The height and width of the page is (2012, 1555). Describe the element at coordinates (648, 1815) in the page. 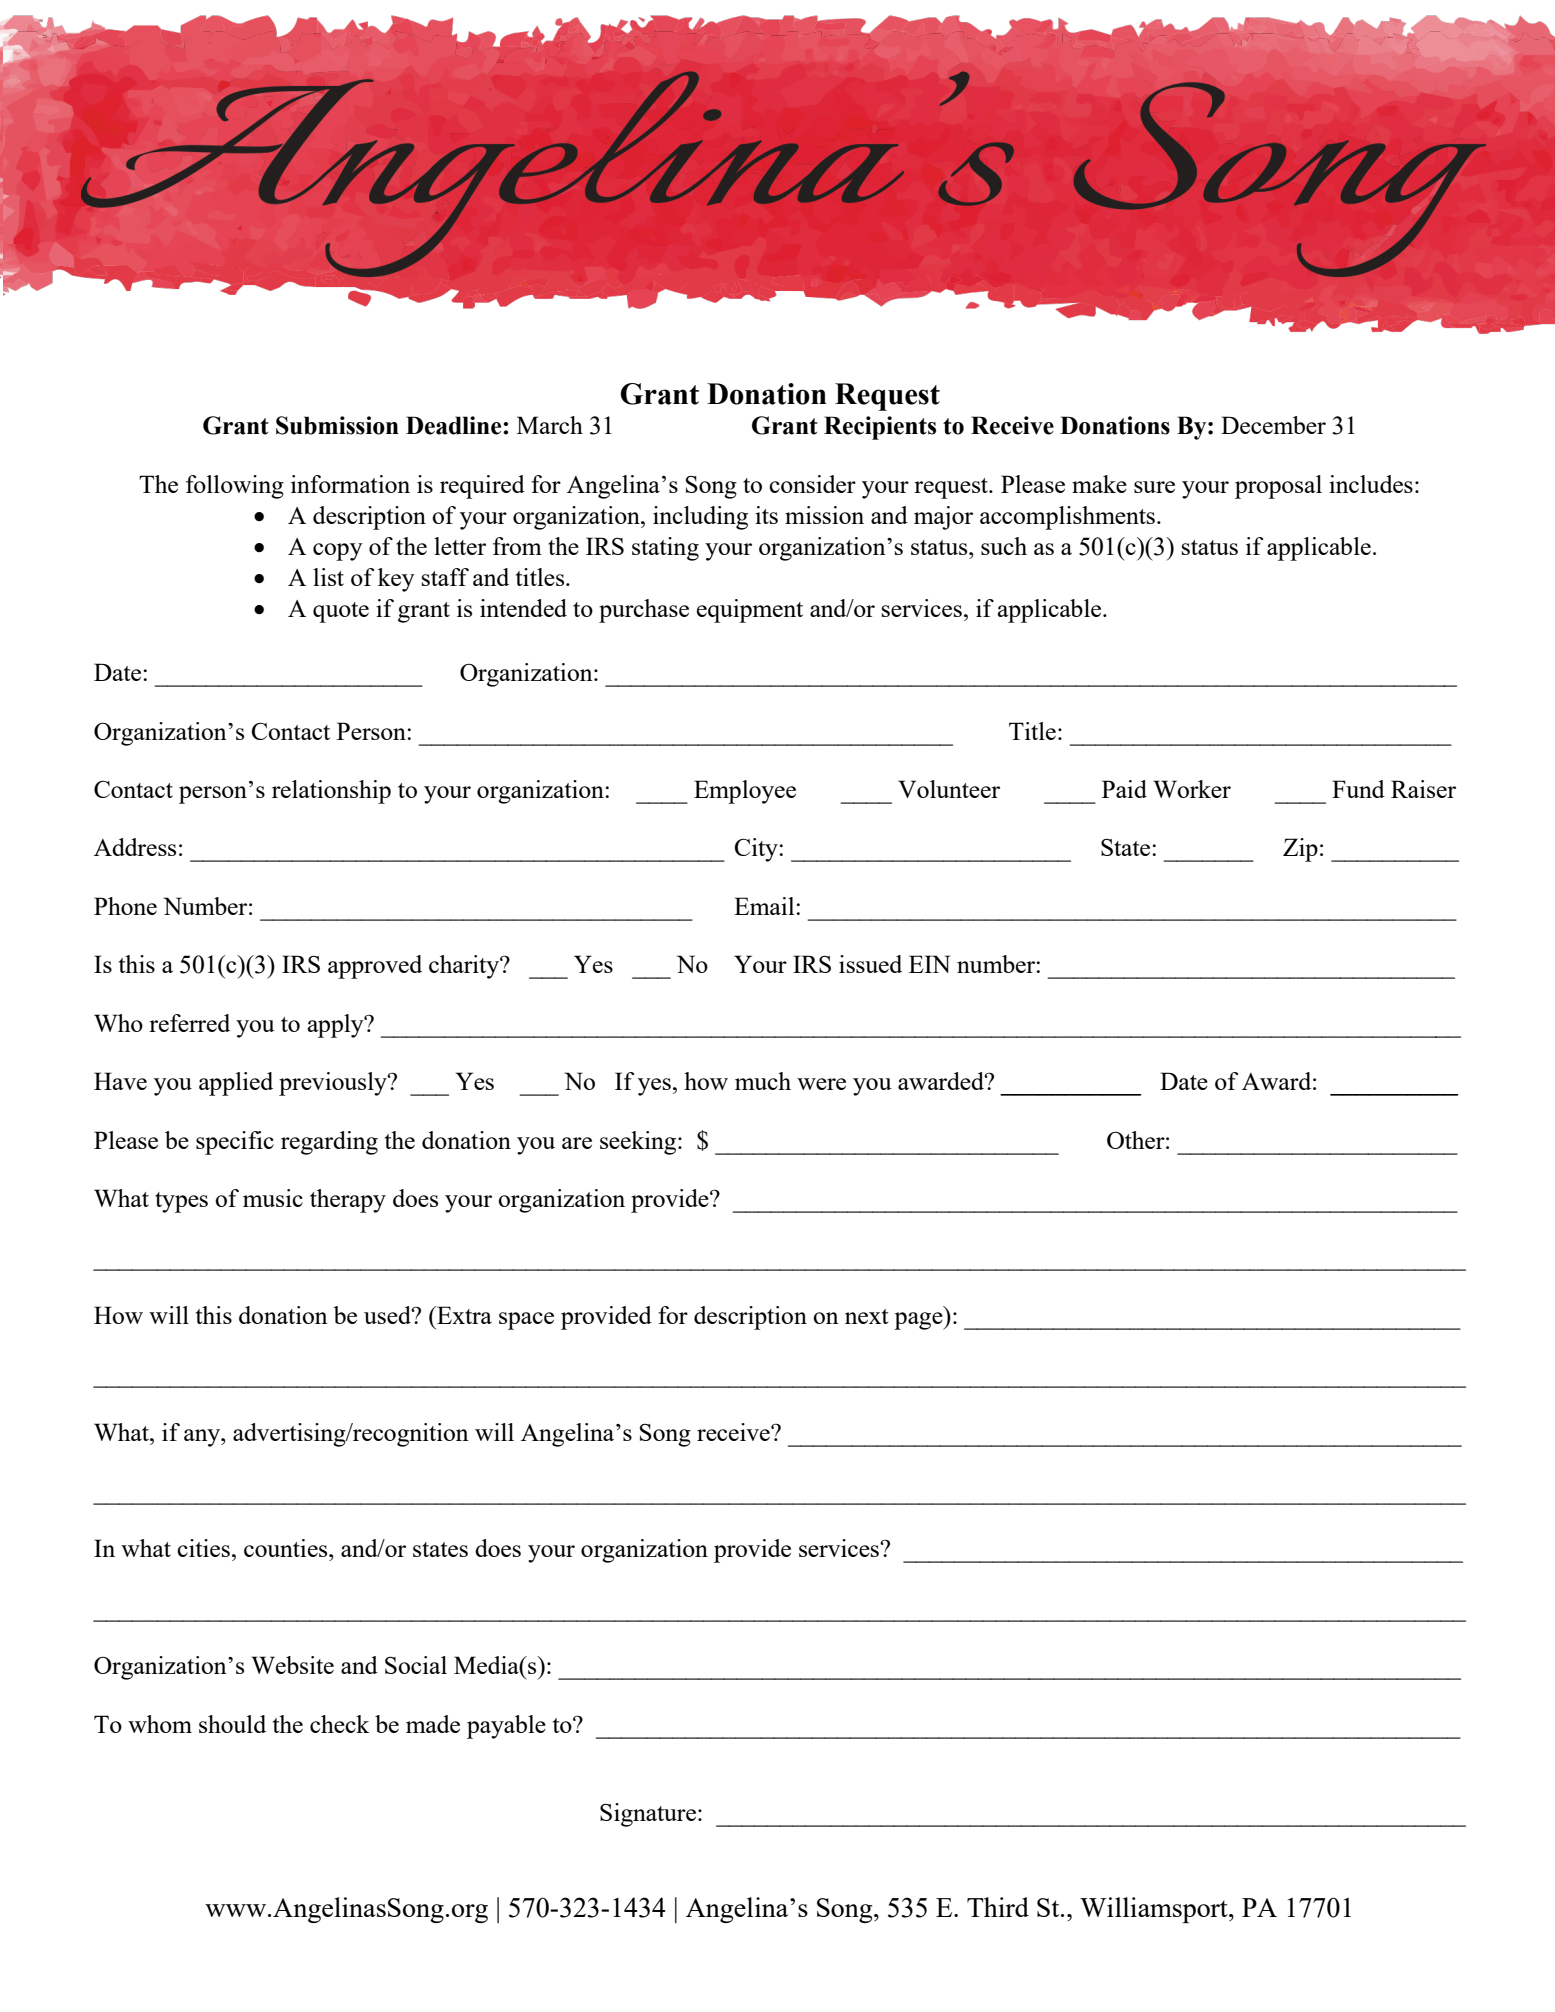

I see `Signature` at that location.
